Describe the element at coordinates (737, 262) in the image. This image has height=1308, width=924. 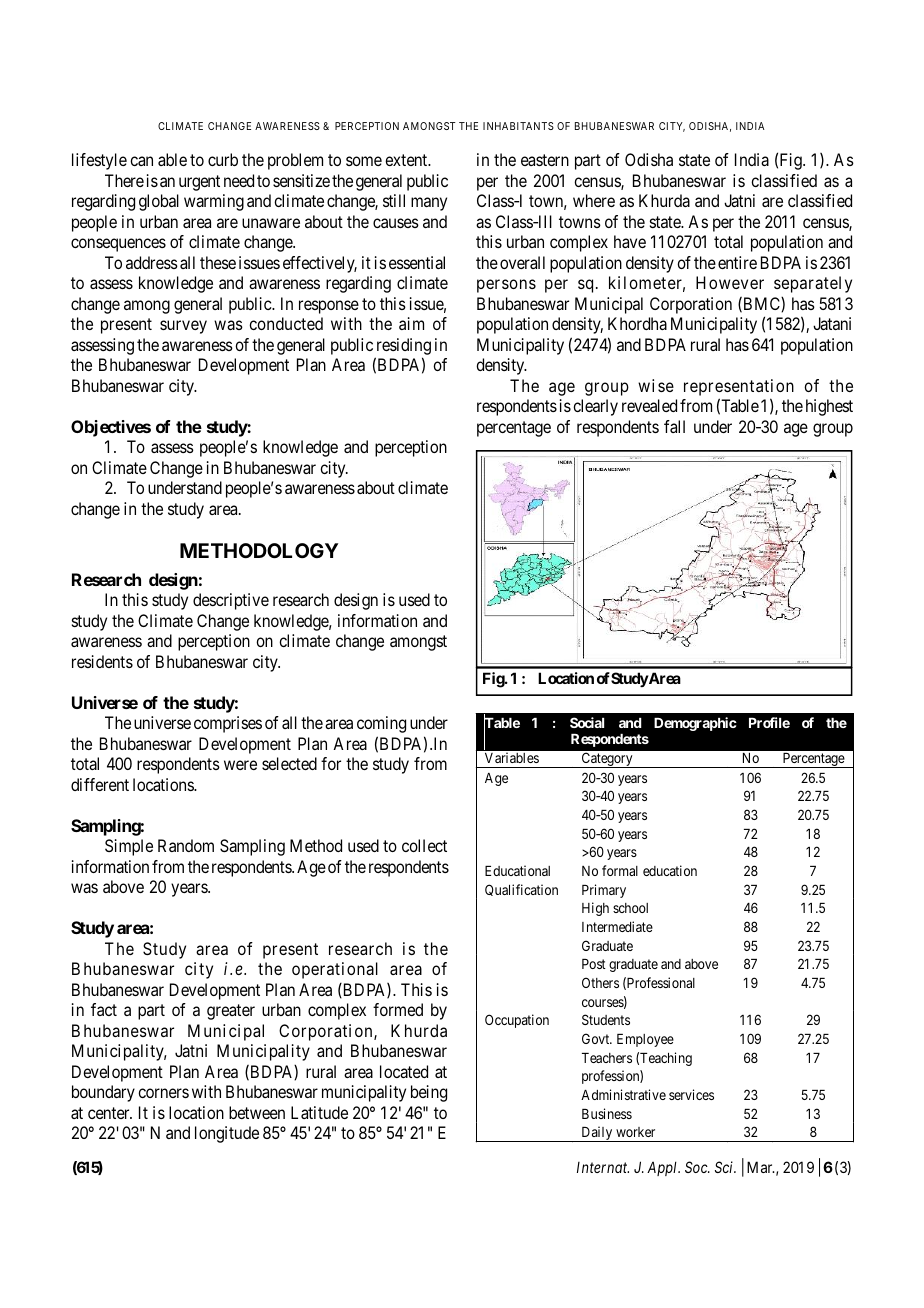
I see `entire` at that location.
